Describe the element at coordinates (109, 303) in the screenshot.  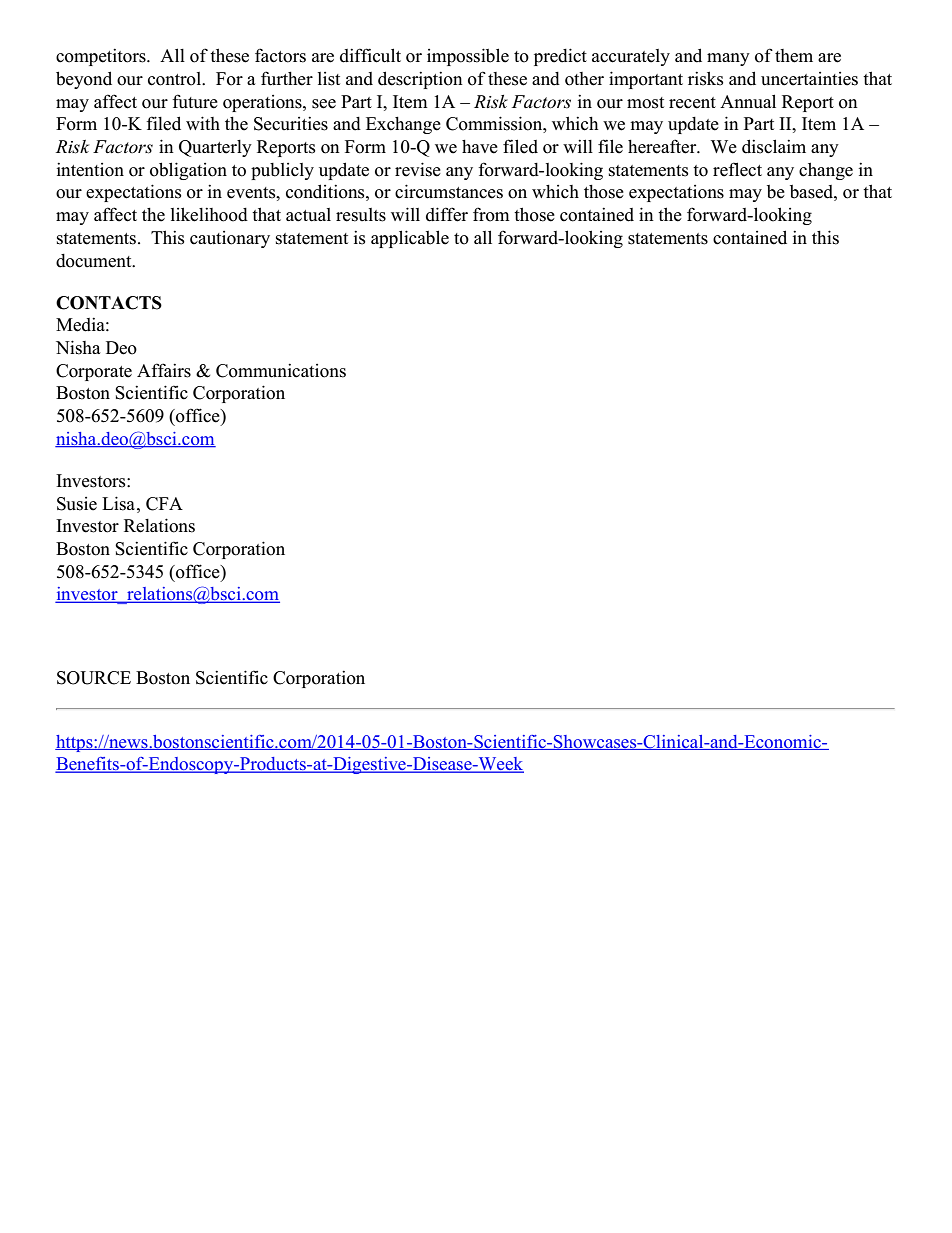
I see `CONTACTS` at that location.
